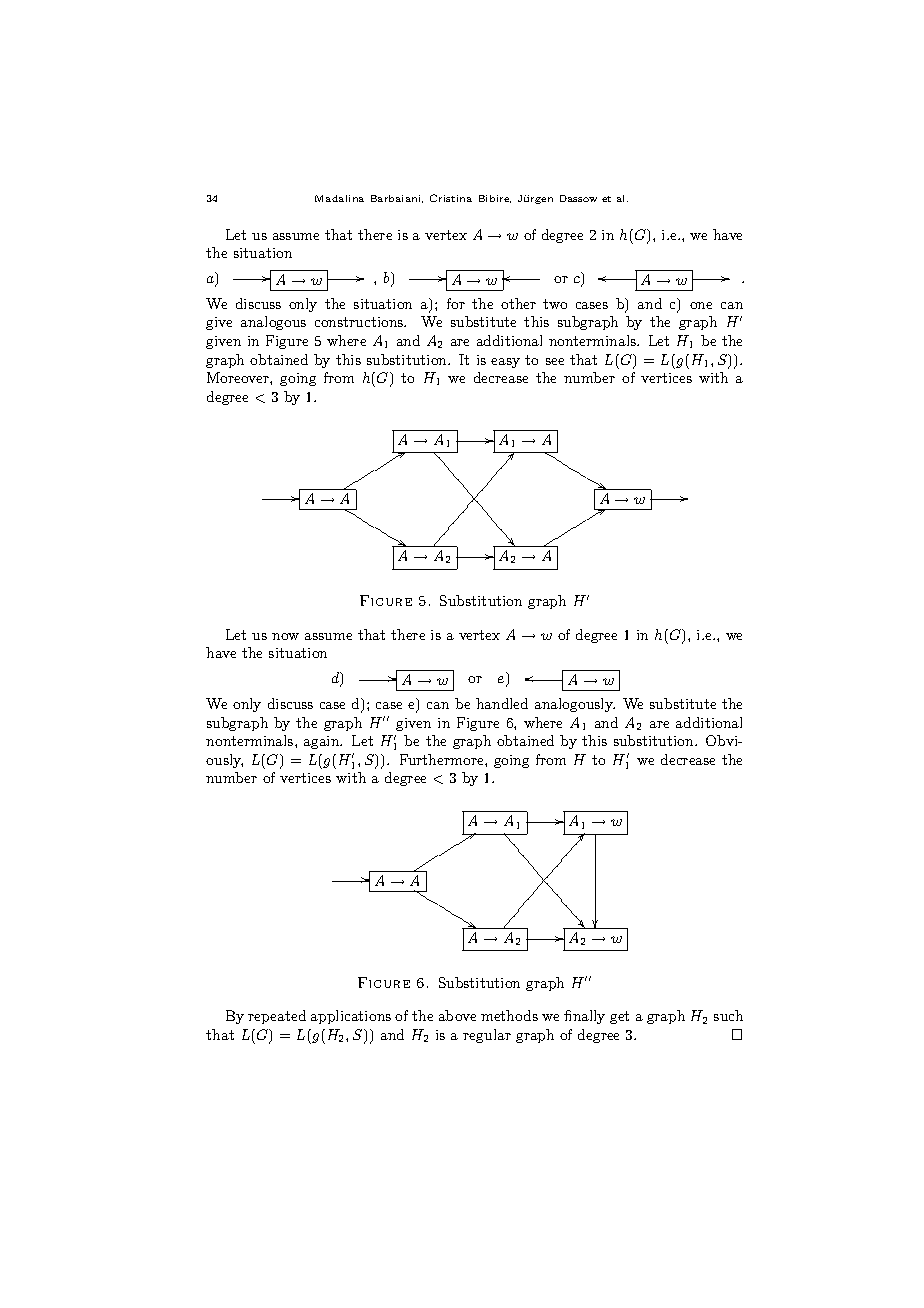 This screenshot has height=1308, width=924. What do you see at coordinates (285, 636) in the screenshot?
I see `now` at bounding box center [285, 636].
